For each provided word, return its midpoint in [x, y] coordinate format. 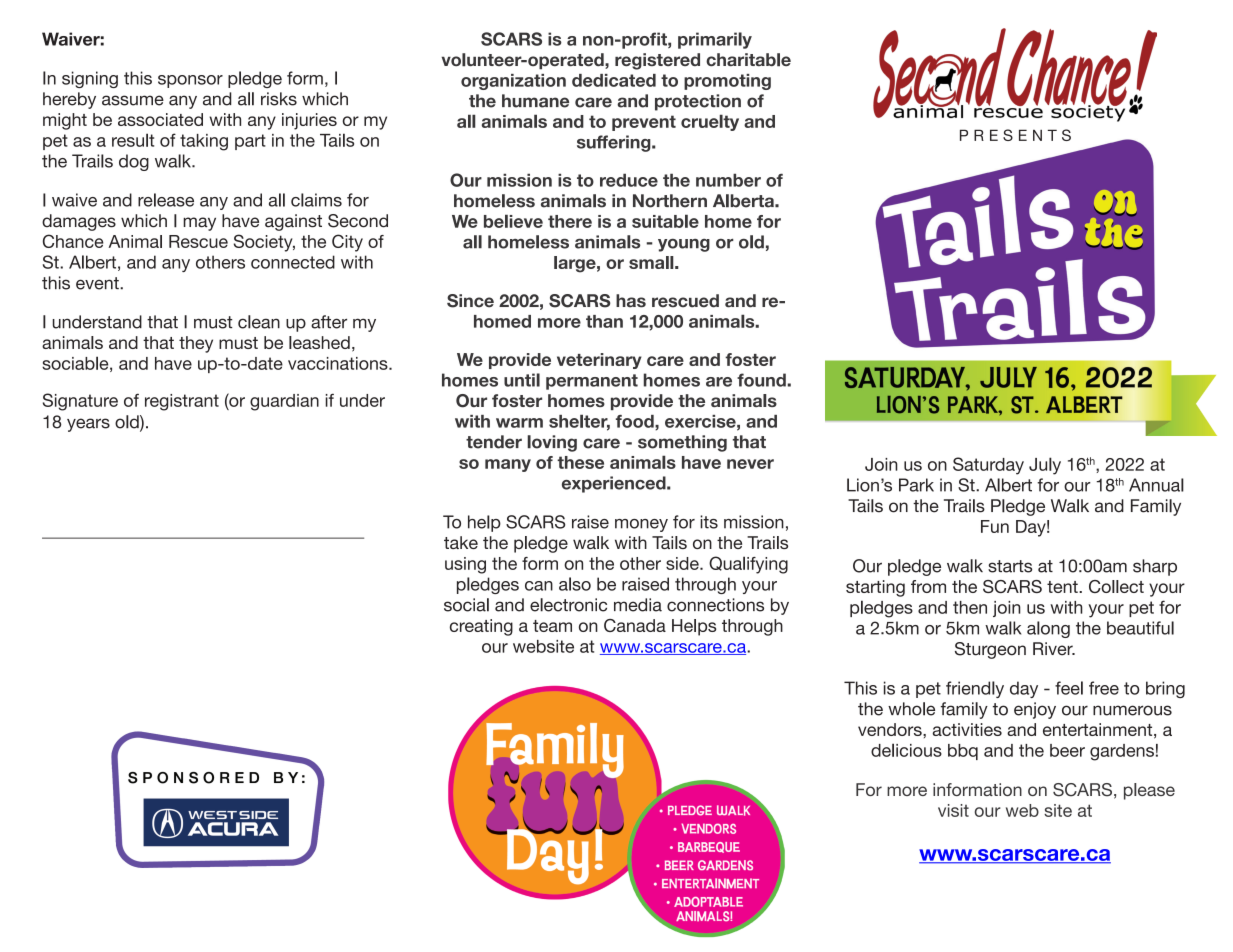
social [466, 605]
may [199, 224]
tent [1063, 587]
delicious [906, 750]
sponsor [190, 81]
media [638, 605]
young [684, 245]
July [1045, 466]
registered [657, 61]
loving [552, 443]
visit [953, 810]
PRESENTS [1015, 135]
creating [481, 627]
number [728, 180]
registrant [182, 402]
